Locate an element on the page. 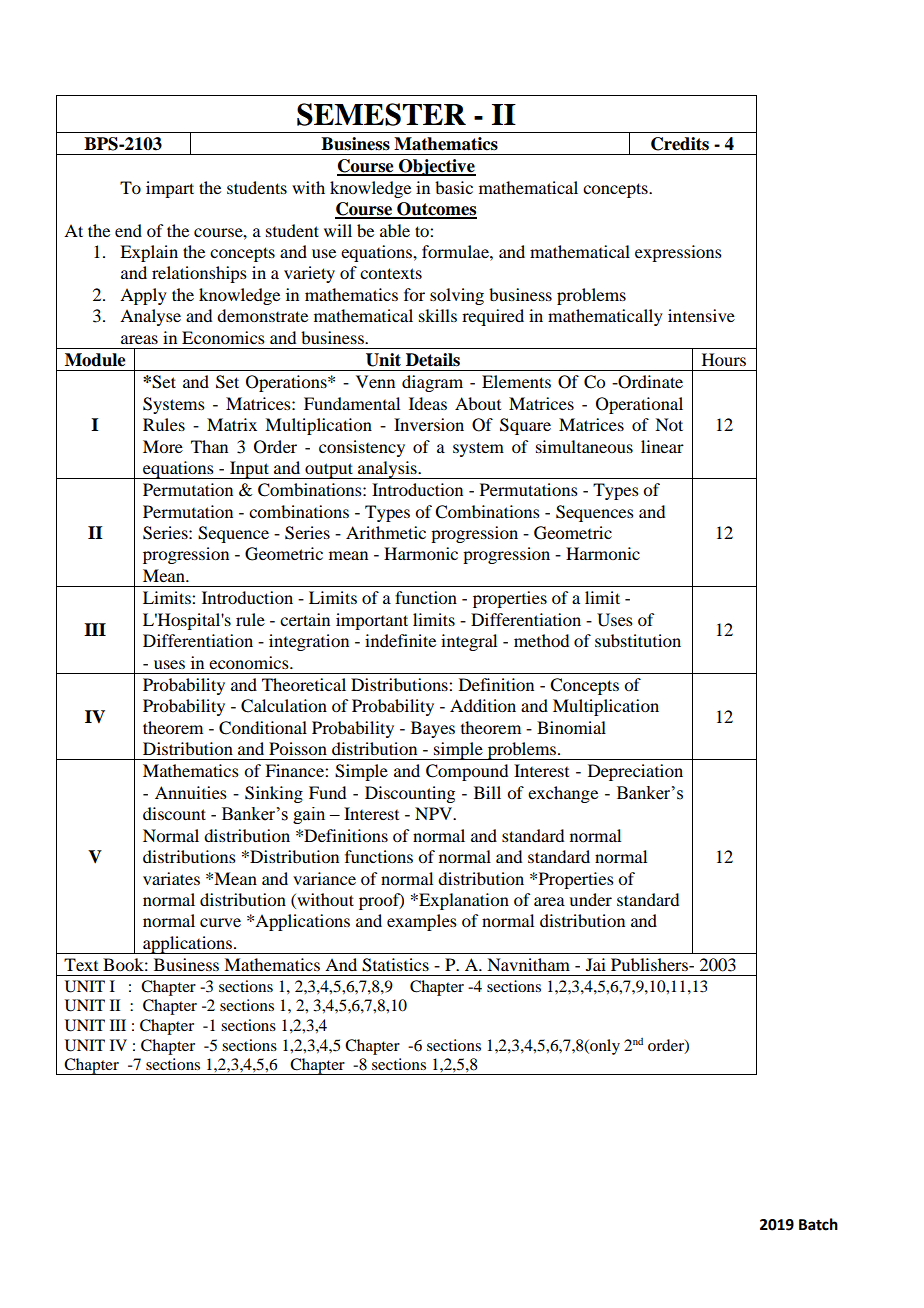  Input is located at coordinates (249, 470).
